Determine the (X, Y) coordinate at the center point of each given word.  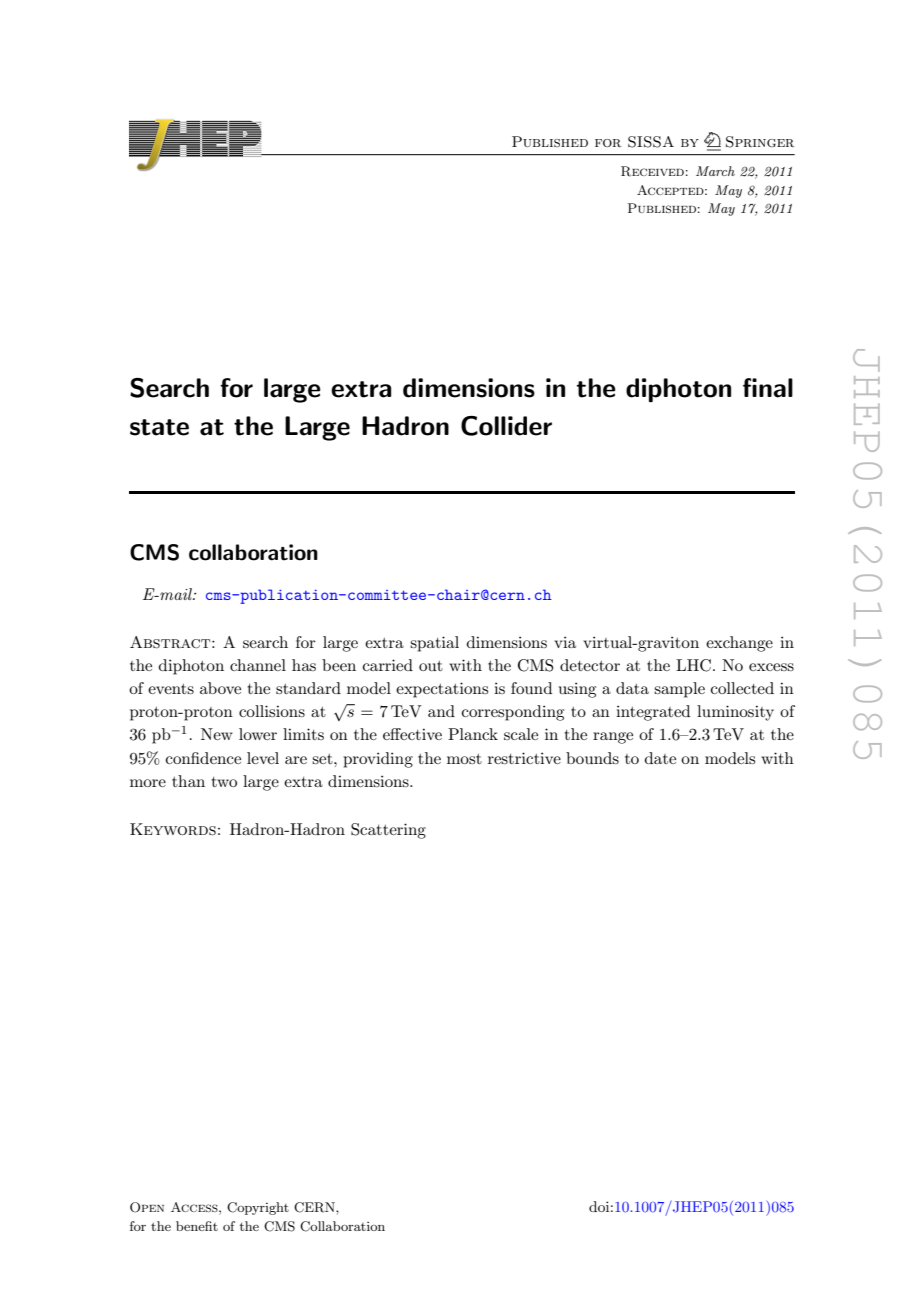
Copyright (258, 1208)
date (660, 758)
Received (652, 171)
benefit (197, 1226)
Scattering (388, 831)
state (159, 427)
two (224, 782)
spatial (434, 644)
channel (258, 665)
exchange (739, 644)
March (715, 171)
